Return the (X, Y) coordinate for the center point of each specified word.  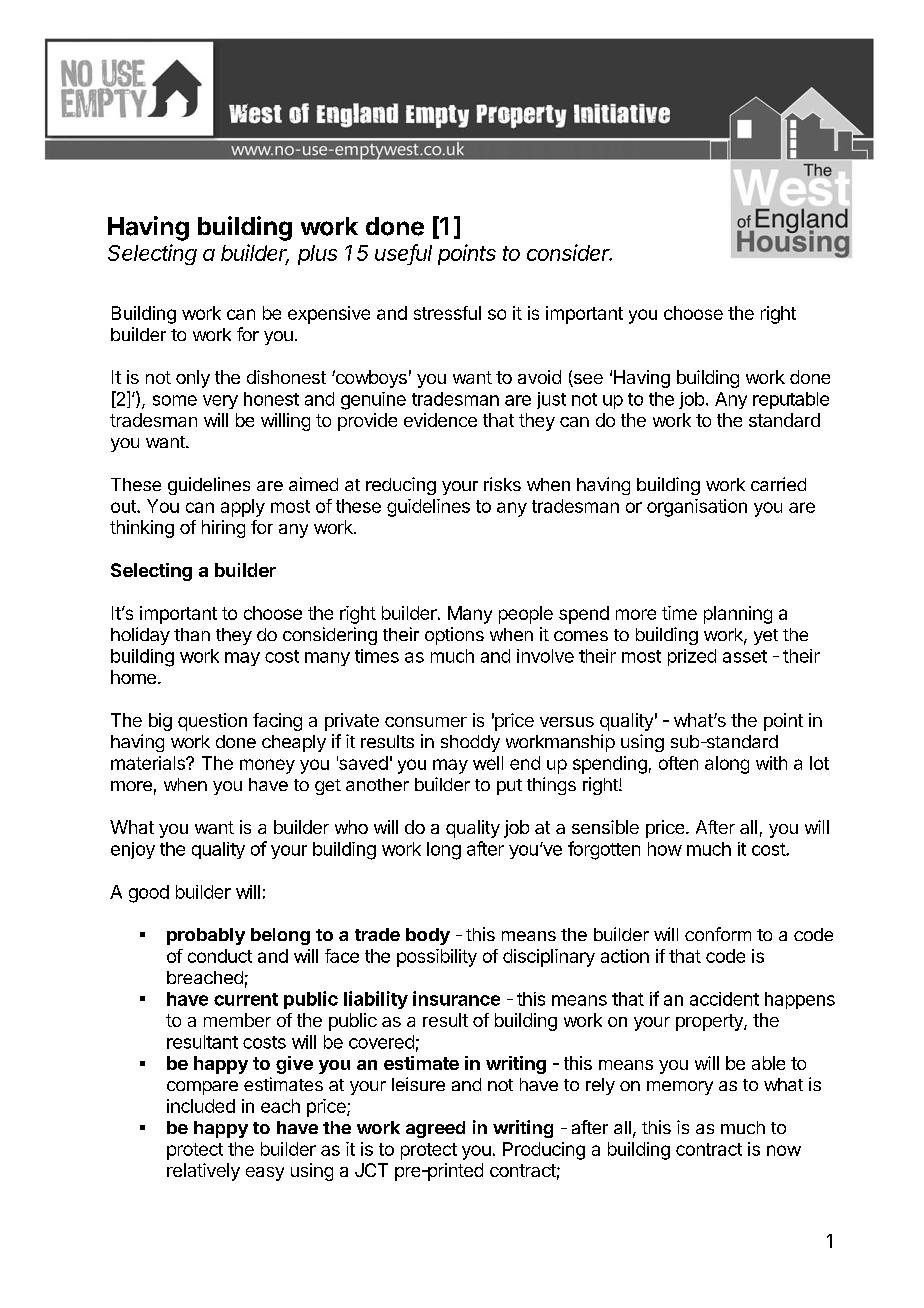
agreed (435, 1129)
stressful (447, 313)
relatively (203, 1172)
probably (206, 936)
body (428, 936)
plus (317, 255)
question (212, 722)
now (784, 1150)
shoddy (470, 743)
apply (243, 508)
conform (718, 934)
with (771, 763)
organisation (697, 508)
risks (502, 484)
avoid (539, 377)
